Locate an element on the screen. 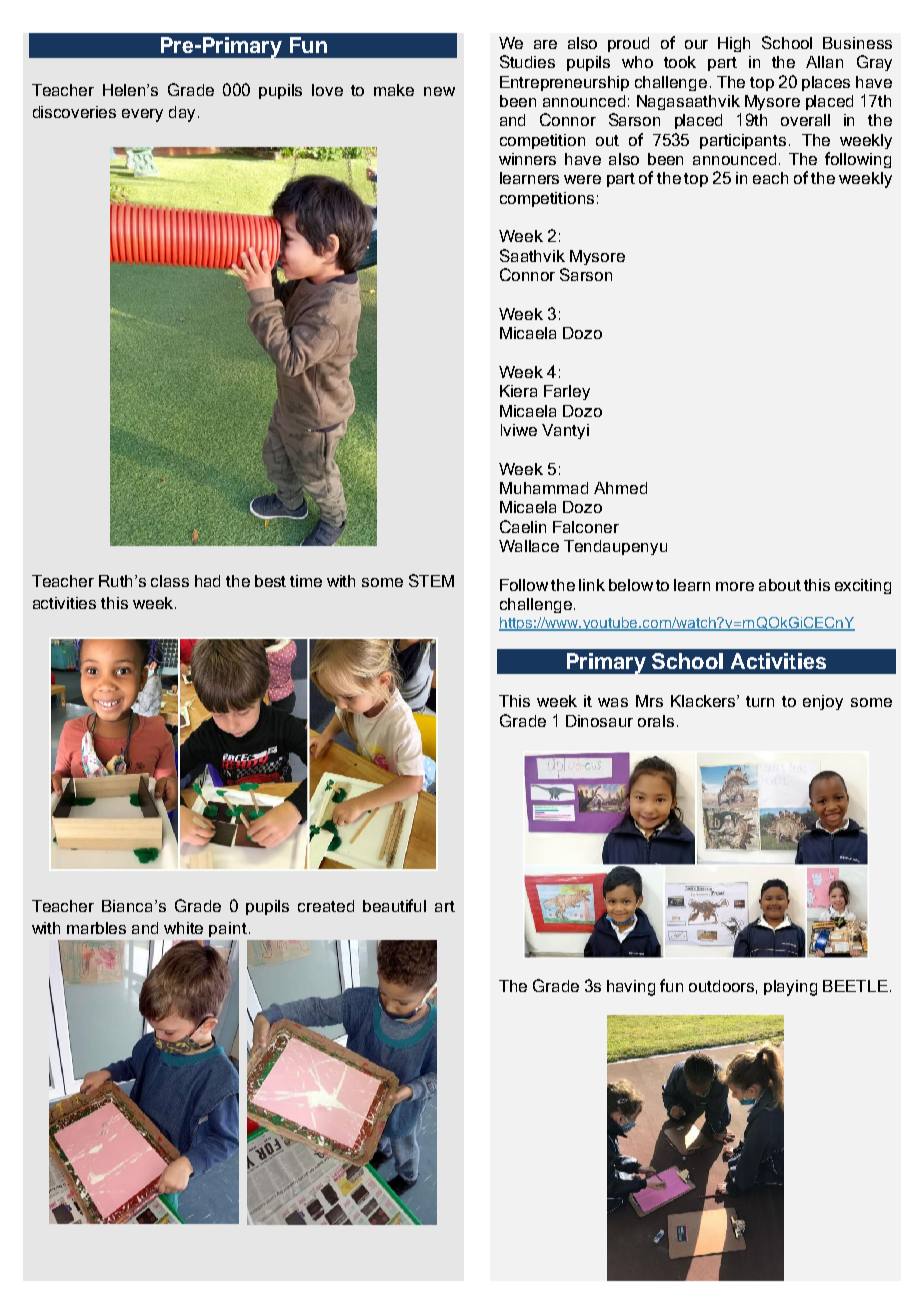 Image resolution: width=924 pixels, height=1308 pixels. about is located at coordinates (780, 585).
